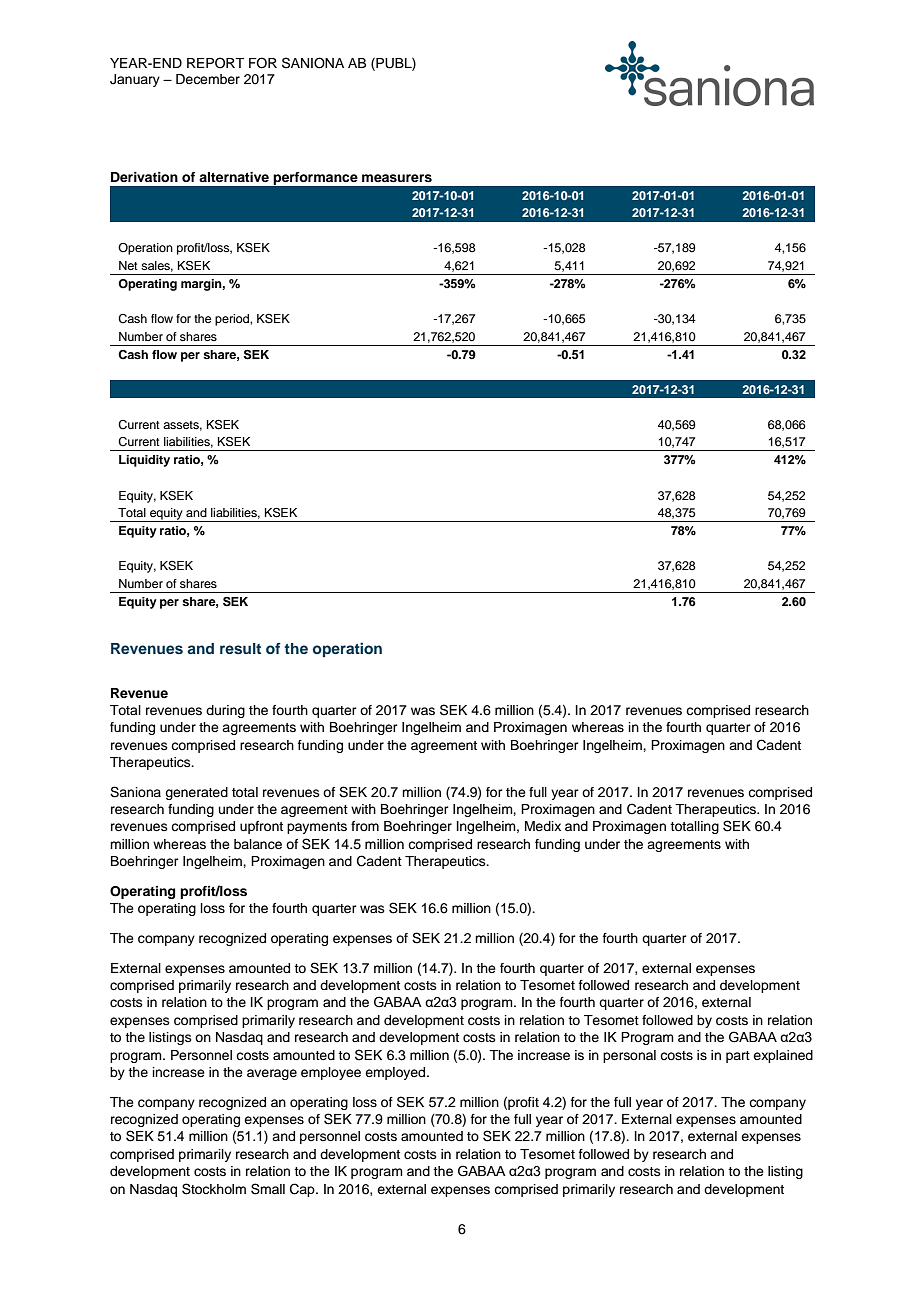 The height and width of the page is (1308, 924). I want to click on balance, so click(258, 844).
